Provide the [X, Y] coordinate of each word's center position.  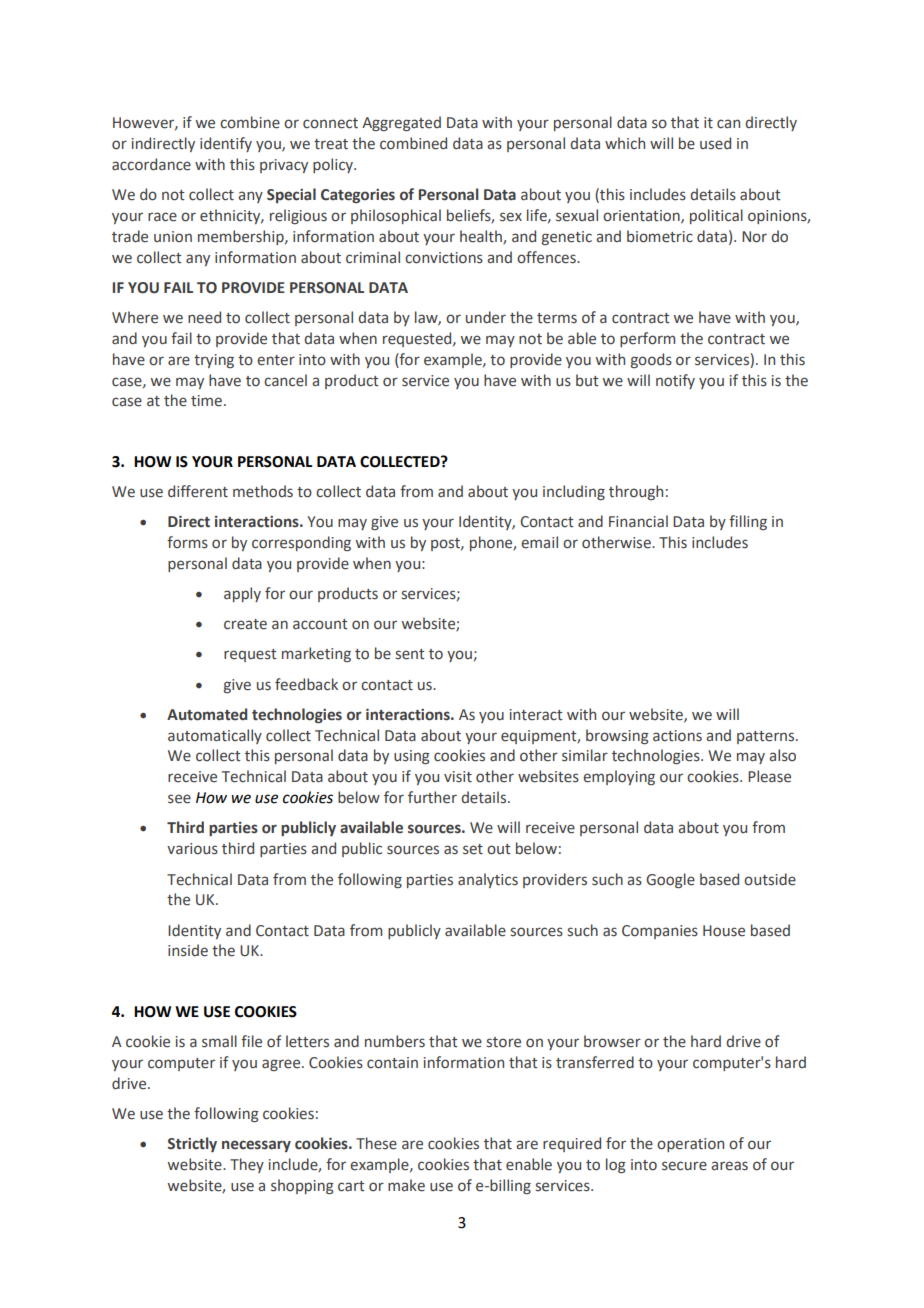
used [715, 143]
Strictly [192, 1144]
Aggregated [401, 123]
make [406, 1185]
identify [226, 144]
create [245, 624]
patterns [767, 737]
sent [410, 654]
